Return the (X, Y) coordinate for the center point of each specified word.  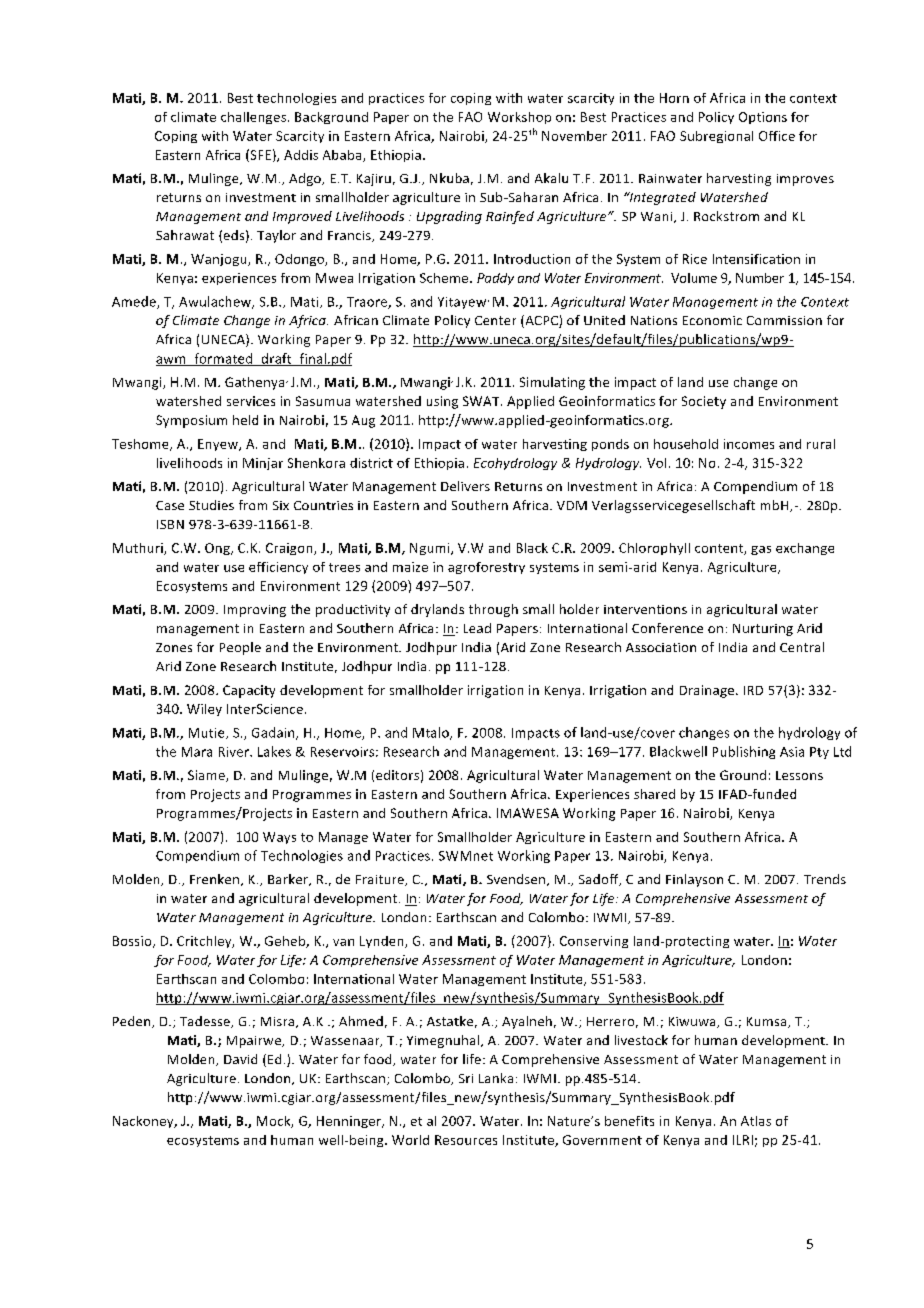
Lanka (496, 1078)
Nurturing (763, 630)
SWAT (482, 401)
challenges (255, 118)
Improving (255, 611)
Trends (825, 879)
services (251, 401)
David (240, 1059)
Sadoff (600, 880)
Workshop (519, 118)
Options (763, 118)
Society (704, 402)
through (493, 610)
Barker (289, 880)
